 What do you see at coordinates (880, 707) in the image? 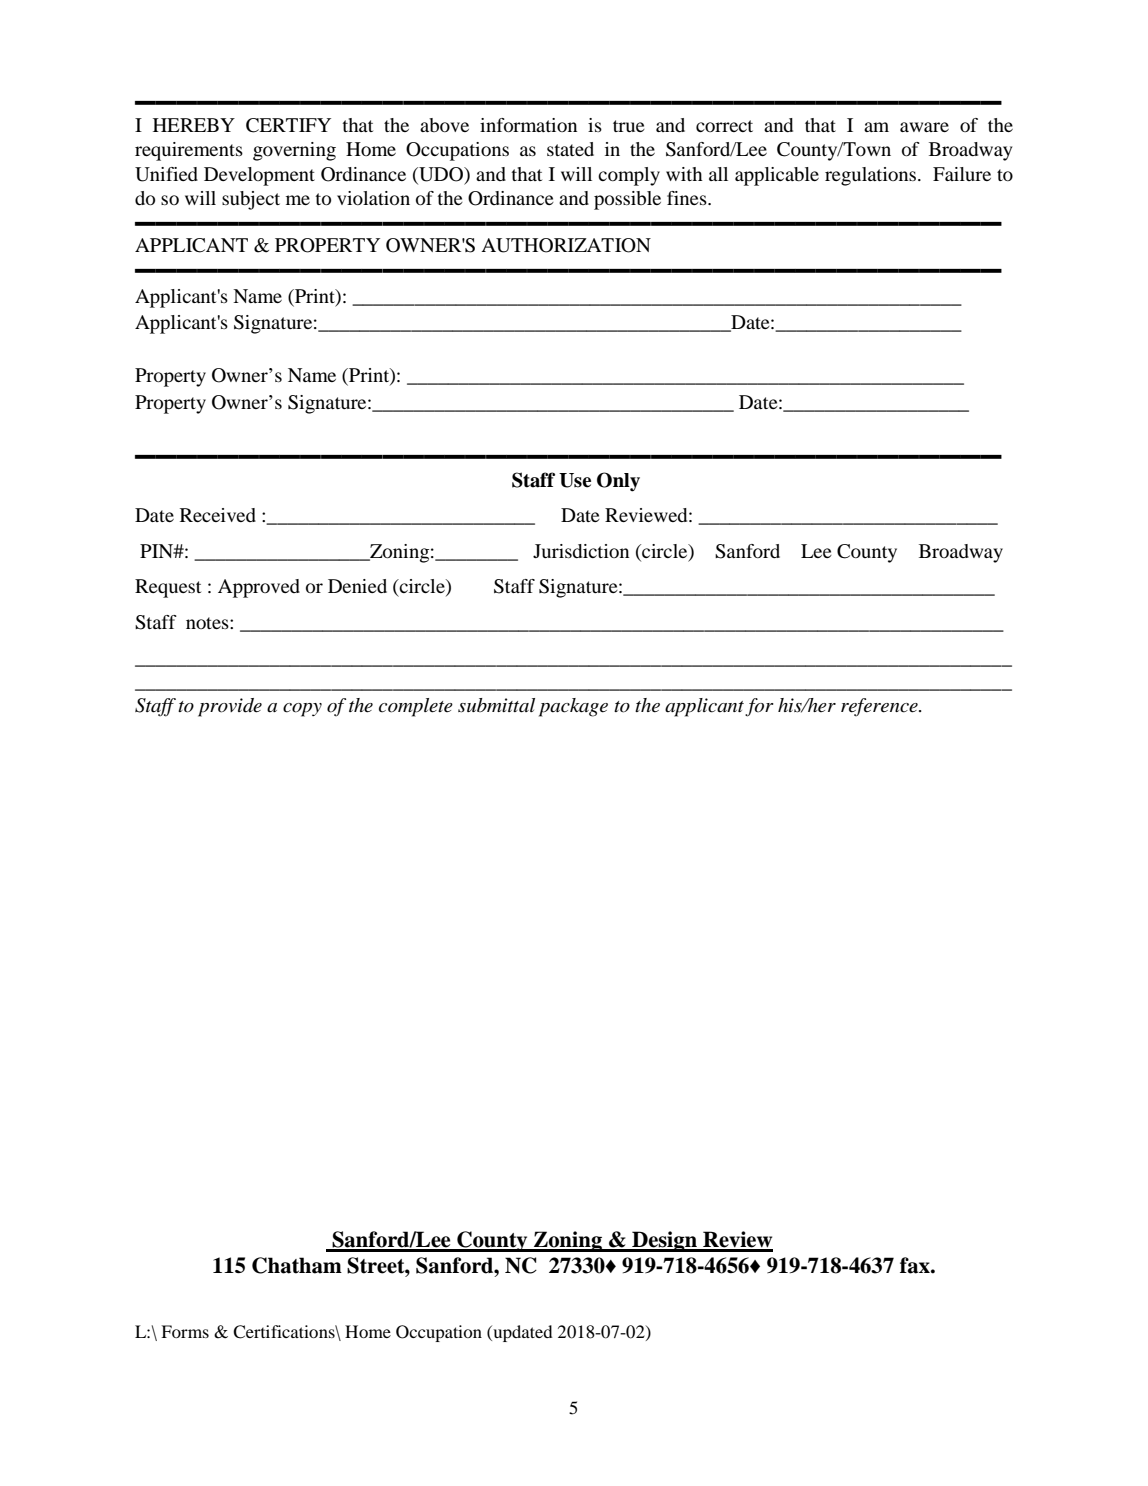
I see `reference` at bounding box center [880, 707].
